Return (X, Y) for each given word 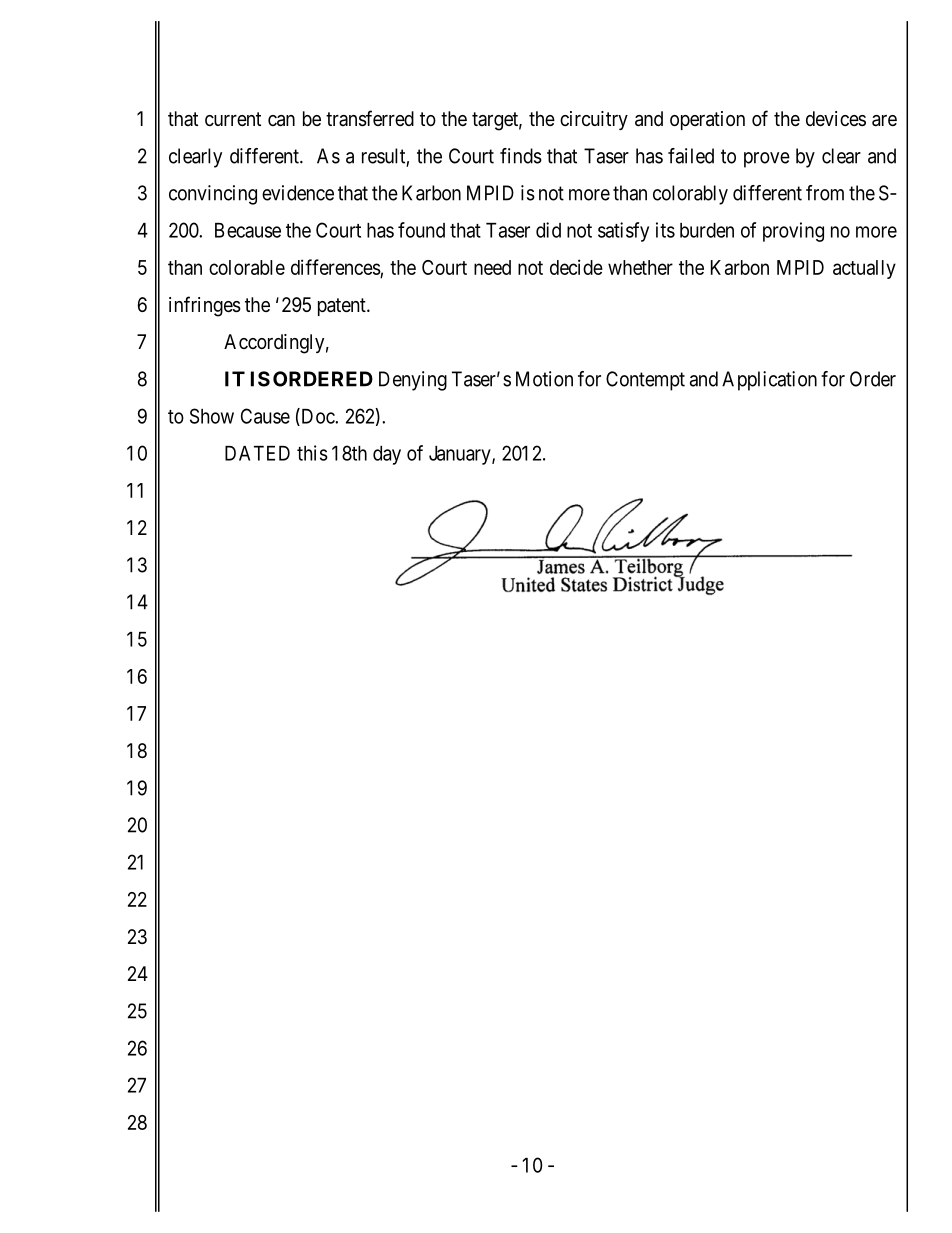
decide (576, 267)
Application (769, 381)
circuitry (594, 120)
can (281, 121)
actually (864, 269)
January (461, 455)
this (312, 453)
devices (836, 119)
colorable (247, 267)
